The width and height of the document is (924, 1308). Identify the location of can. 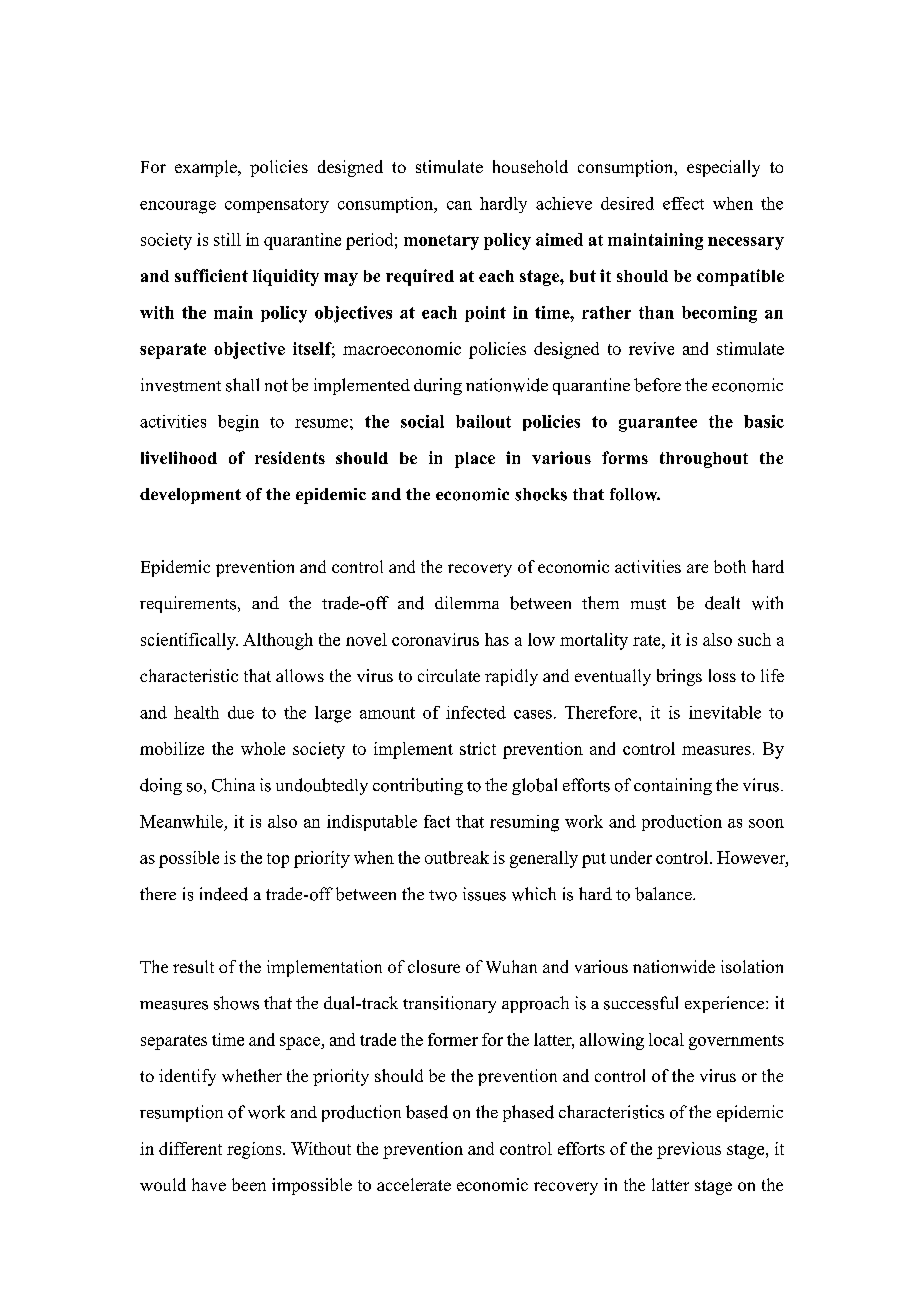
(459, 205).
